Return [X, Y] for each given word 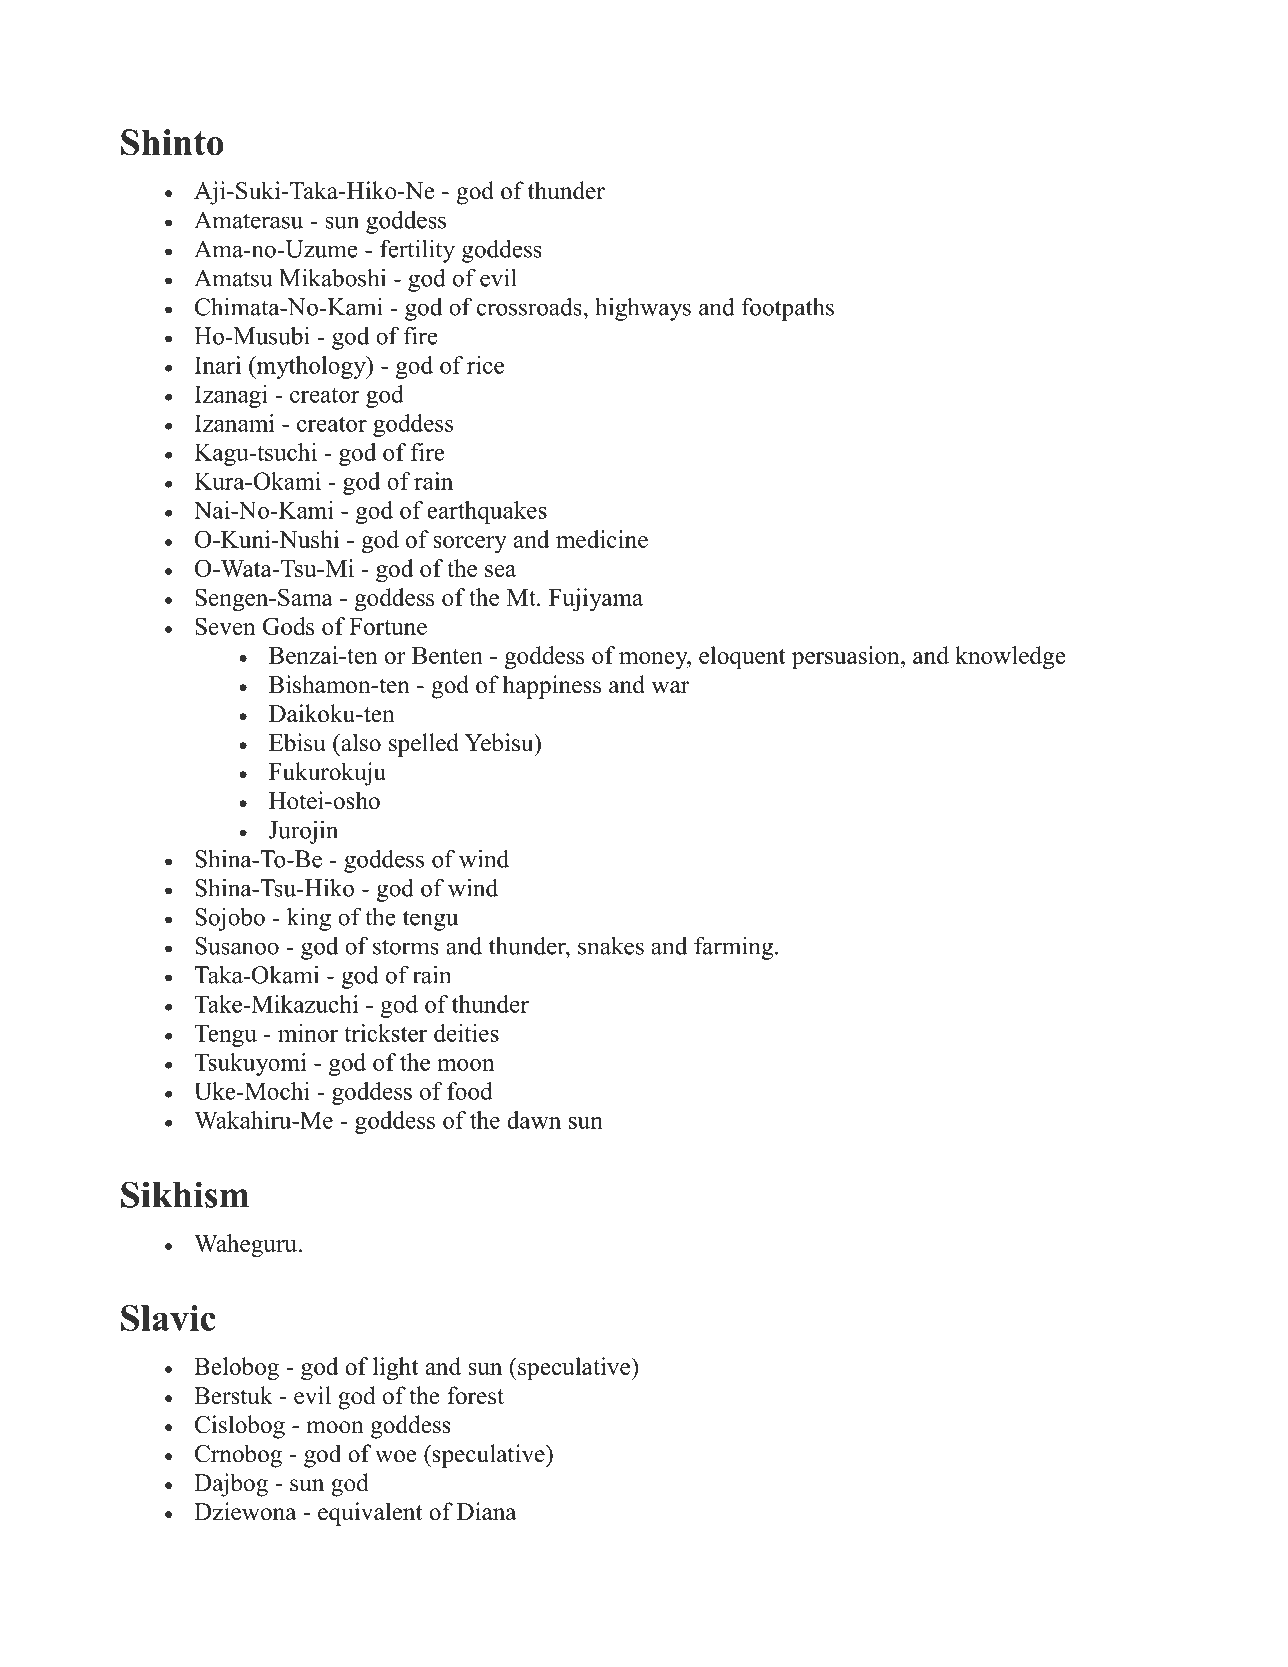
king [309, 919]
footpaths [788, 309]
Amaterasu [248, 220]
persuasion [847, 657]
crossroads [529, 306]
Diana [487, 1511]
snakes [611, 945]
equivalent [370, 1514]
